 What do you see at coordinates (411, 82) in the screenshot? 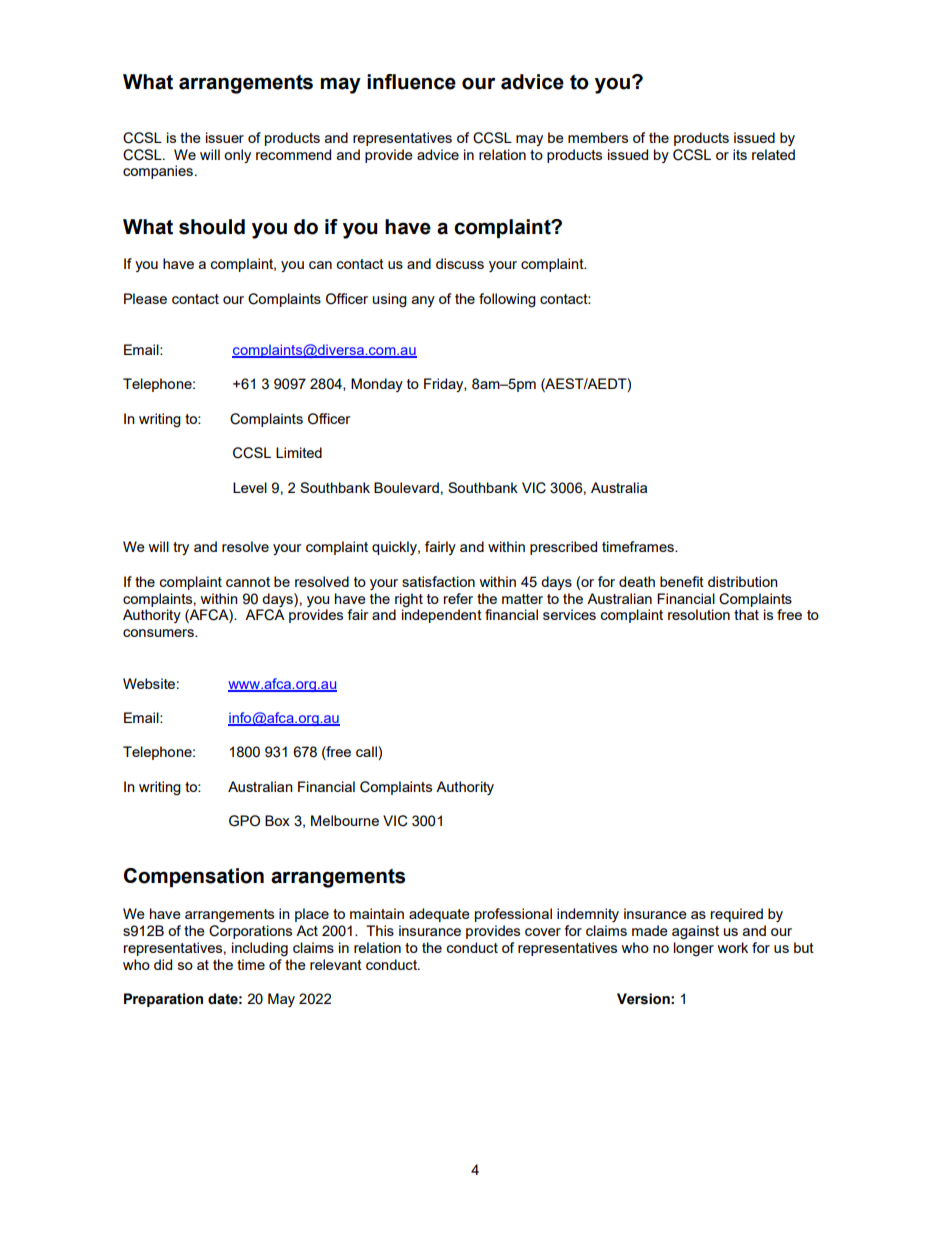
I see `influence` at bounding box center [411, 82].
